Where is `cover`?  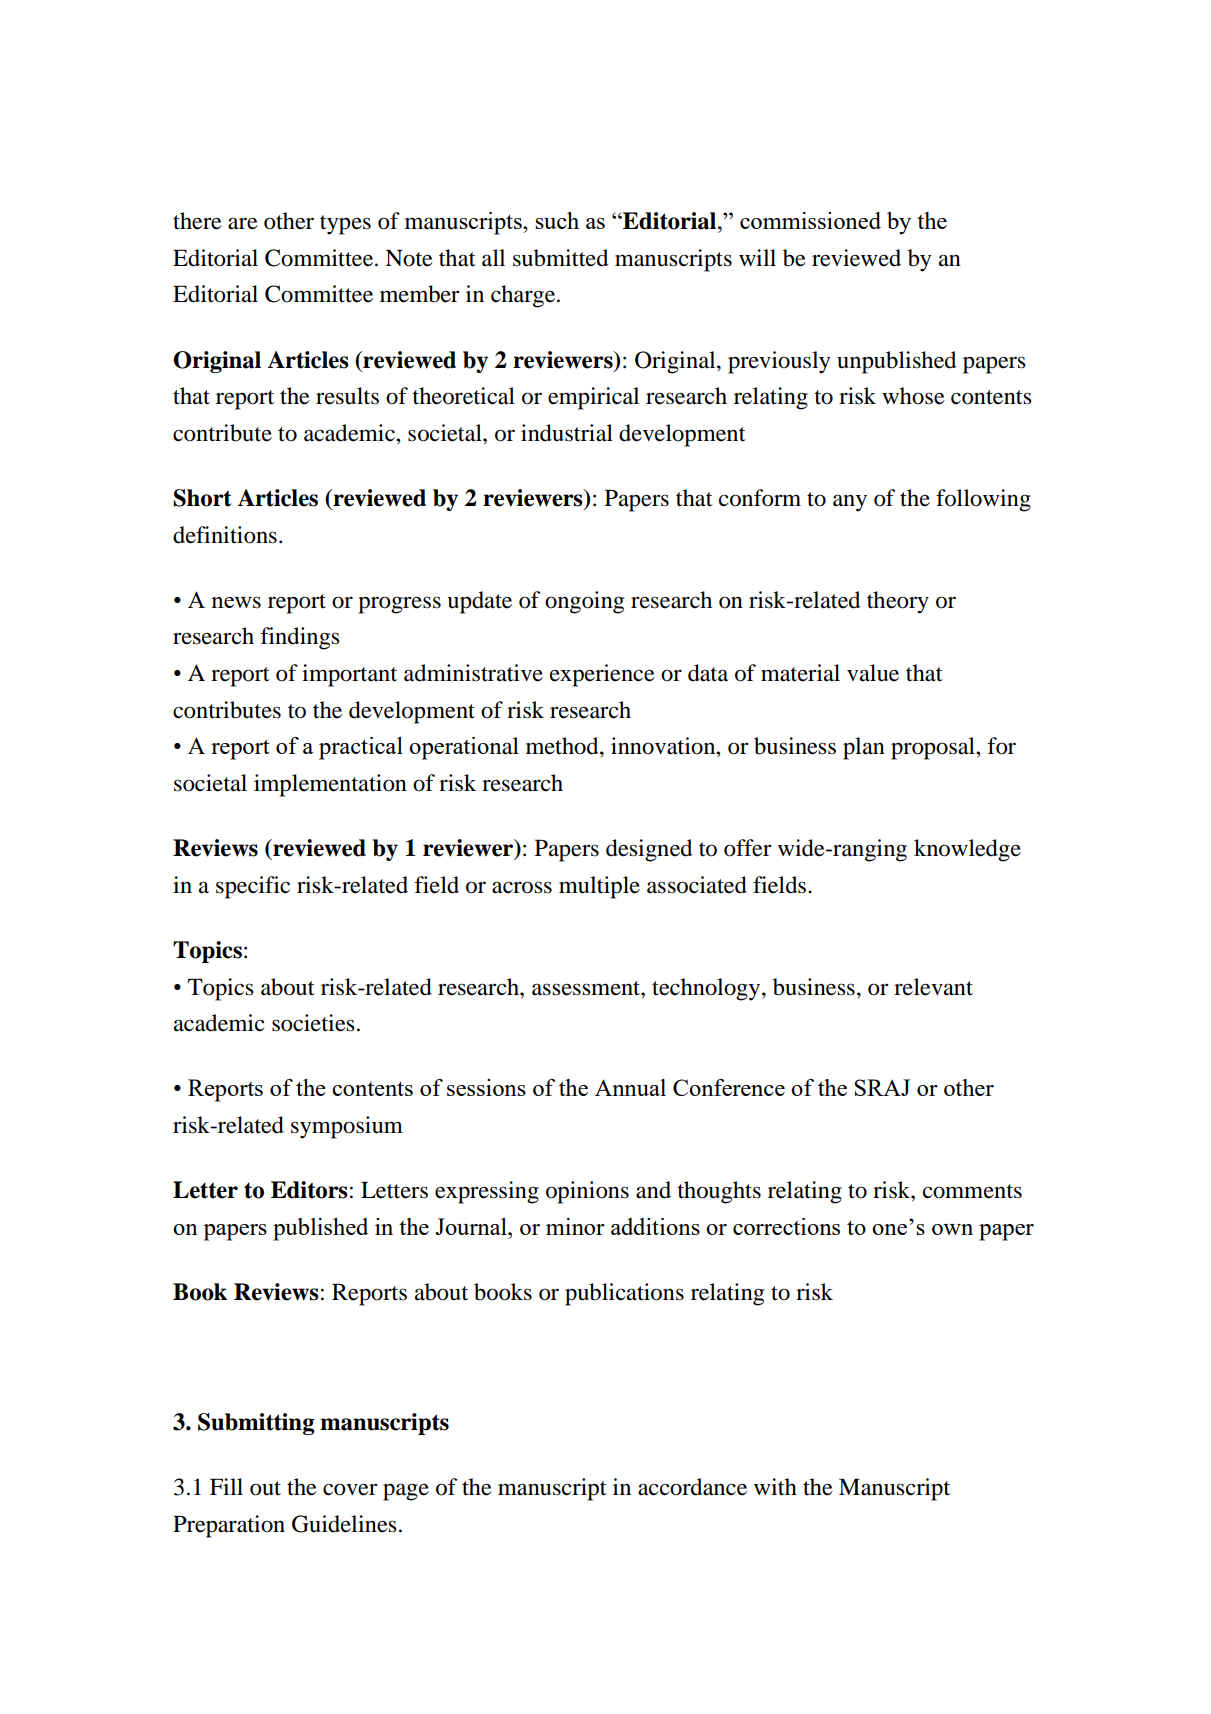
cover is located at coordinates (350, 1489).
